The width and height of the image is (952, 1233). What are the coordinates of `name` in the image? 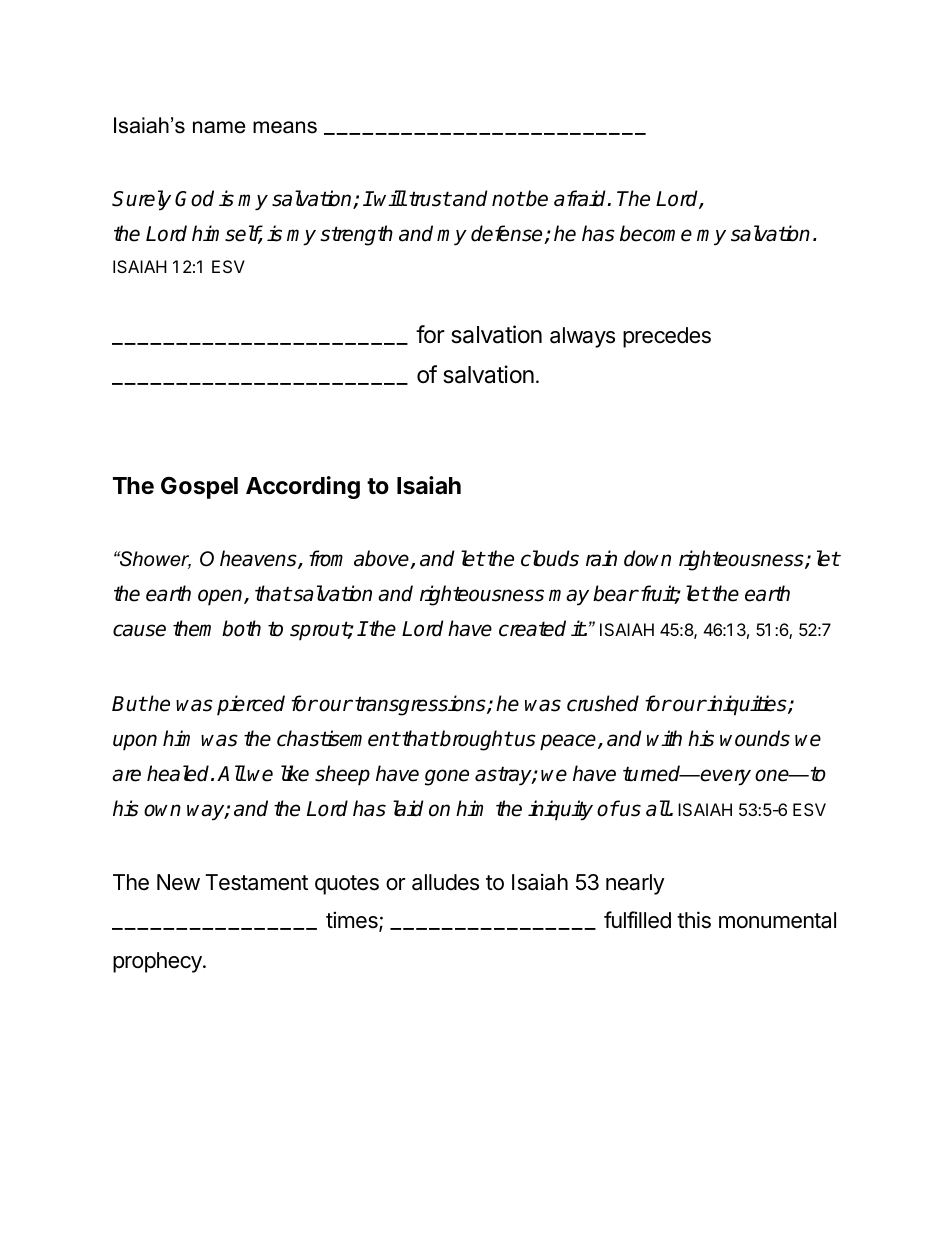 It's located at (219, 127).
